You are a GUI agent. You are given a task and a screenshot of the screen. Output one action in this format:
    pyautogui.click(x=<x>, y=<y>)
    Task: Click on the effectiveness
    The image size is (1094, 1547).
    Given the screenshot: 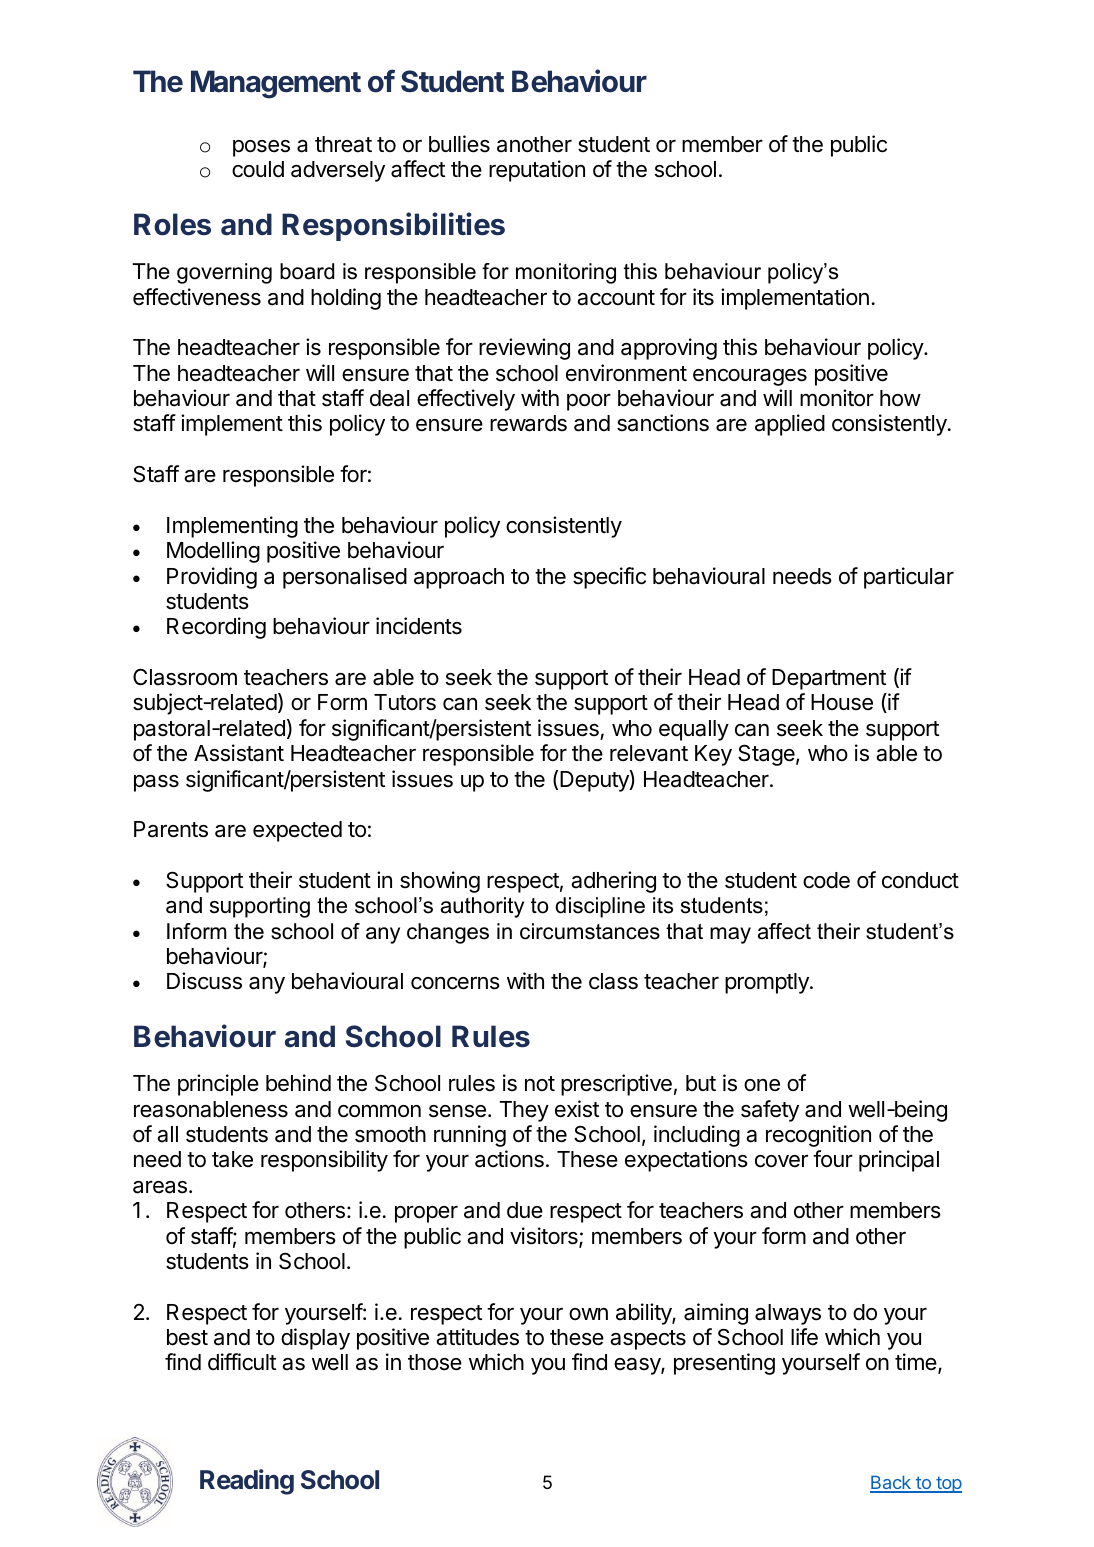 What is the action you would take?
    pyautogui.click(x=197, y=297)
